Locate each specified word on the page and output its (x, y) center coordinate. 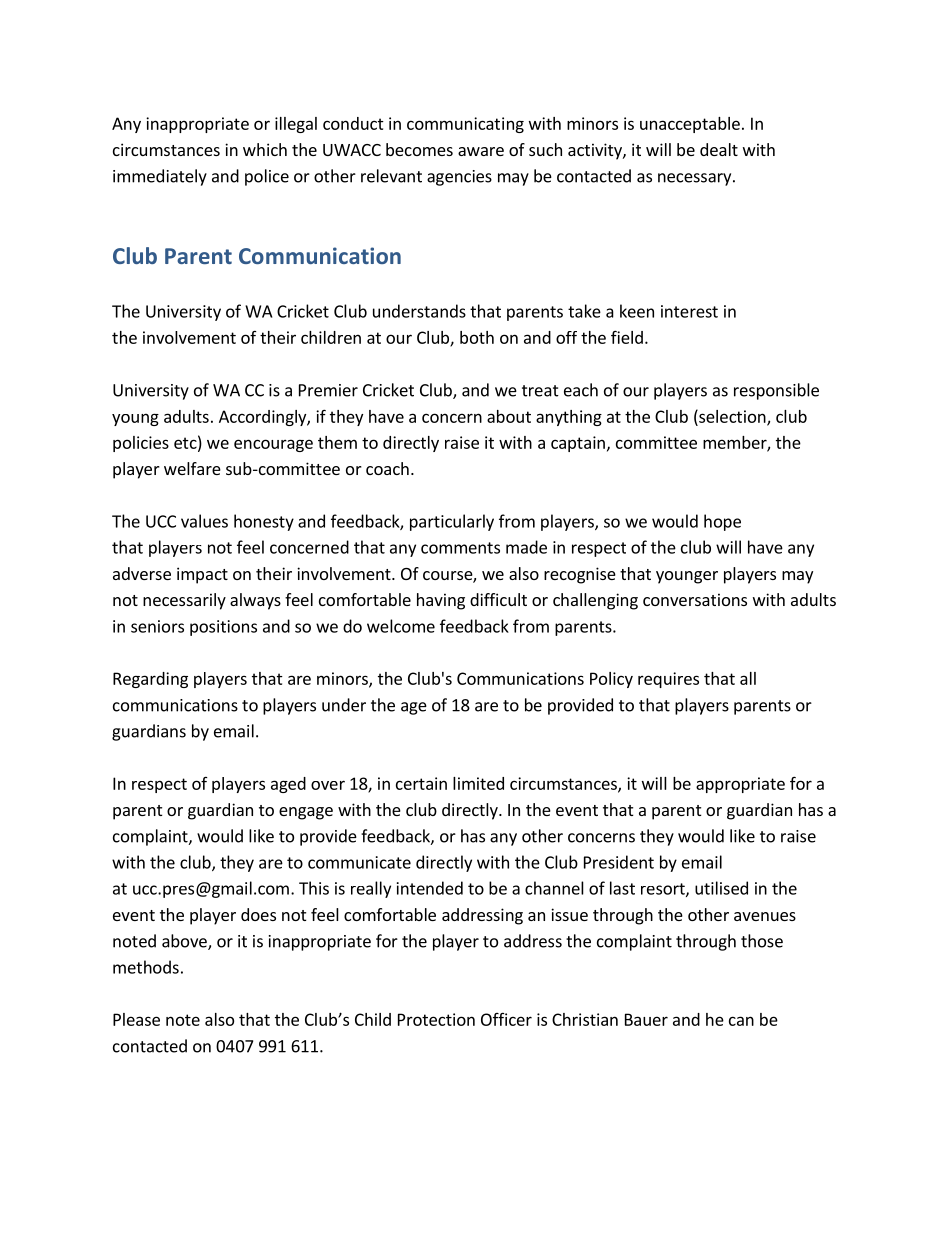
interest (689, 311)
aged (288, 785)
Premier (328, 390)
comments (460, 548)
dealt (719, 149)
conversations (695, 599)
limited (478, 783)
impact (202, 575)
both (477, 337)
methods (146, 967)
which (265, 149)
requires (668, 680)
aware (481, 151)
